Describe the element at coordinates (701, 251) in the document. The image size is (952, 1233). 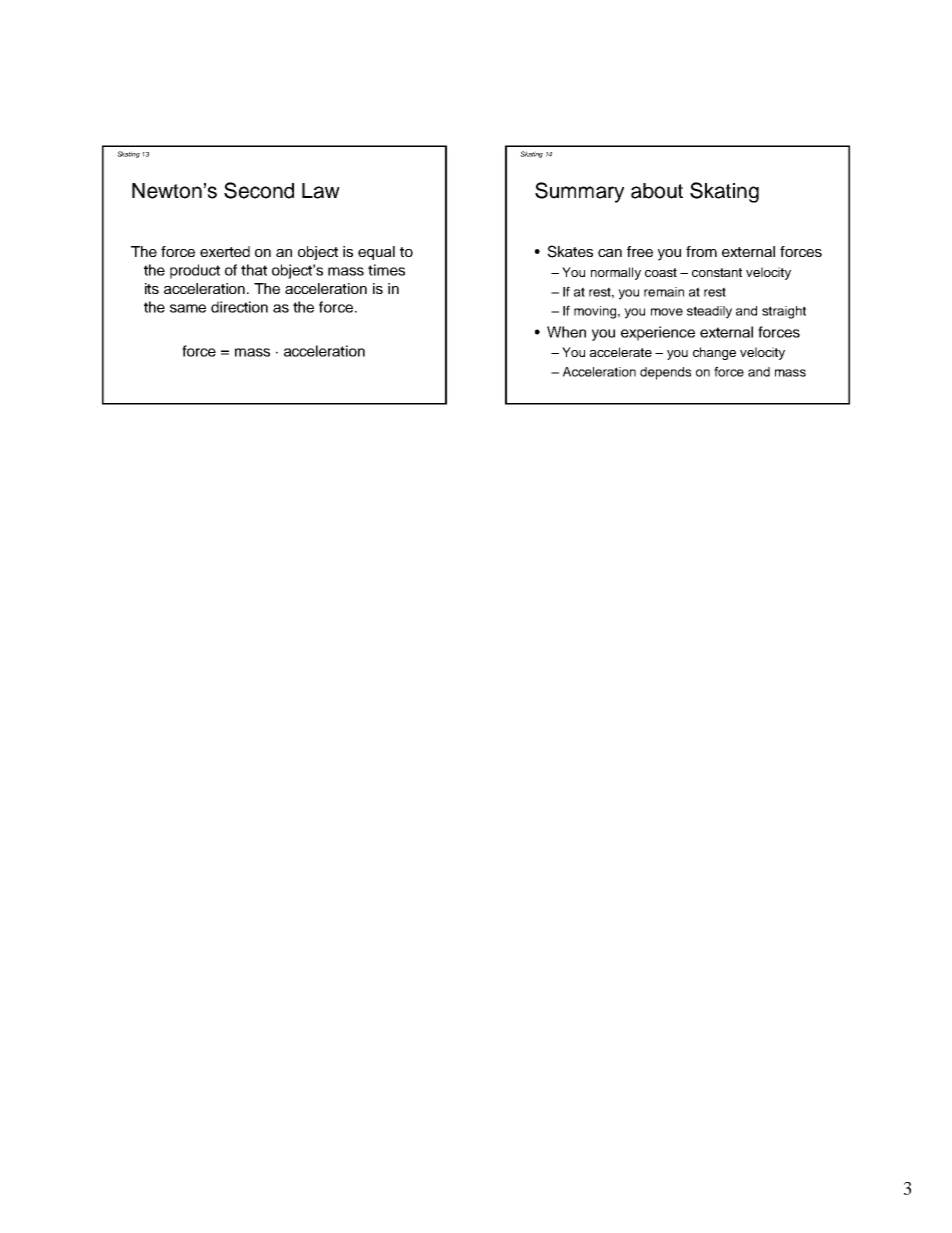
I see `from` at that location.
